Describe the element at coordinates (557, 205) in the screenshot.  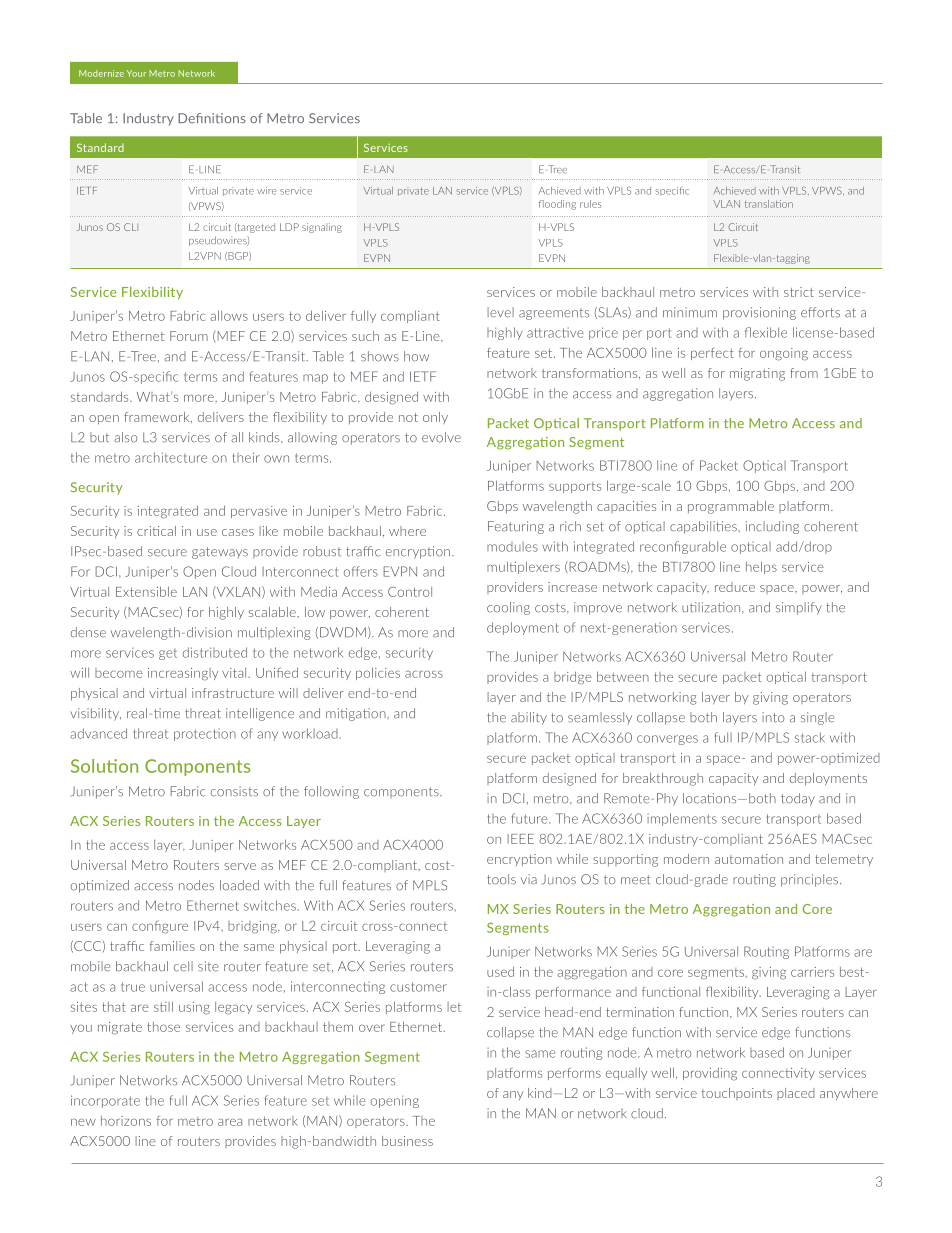
I see `flooding` at that location.
